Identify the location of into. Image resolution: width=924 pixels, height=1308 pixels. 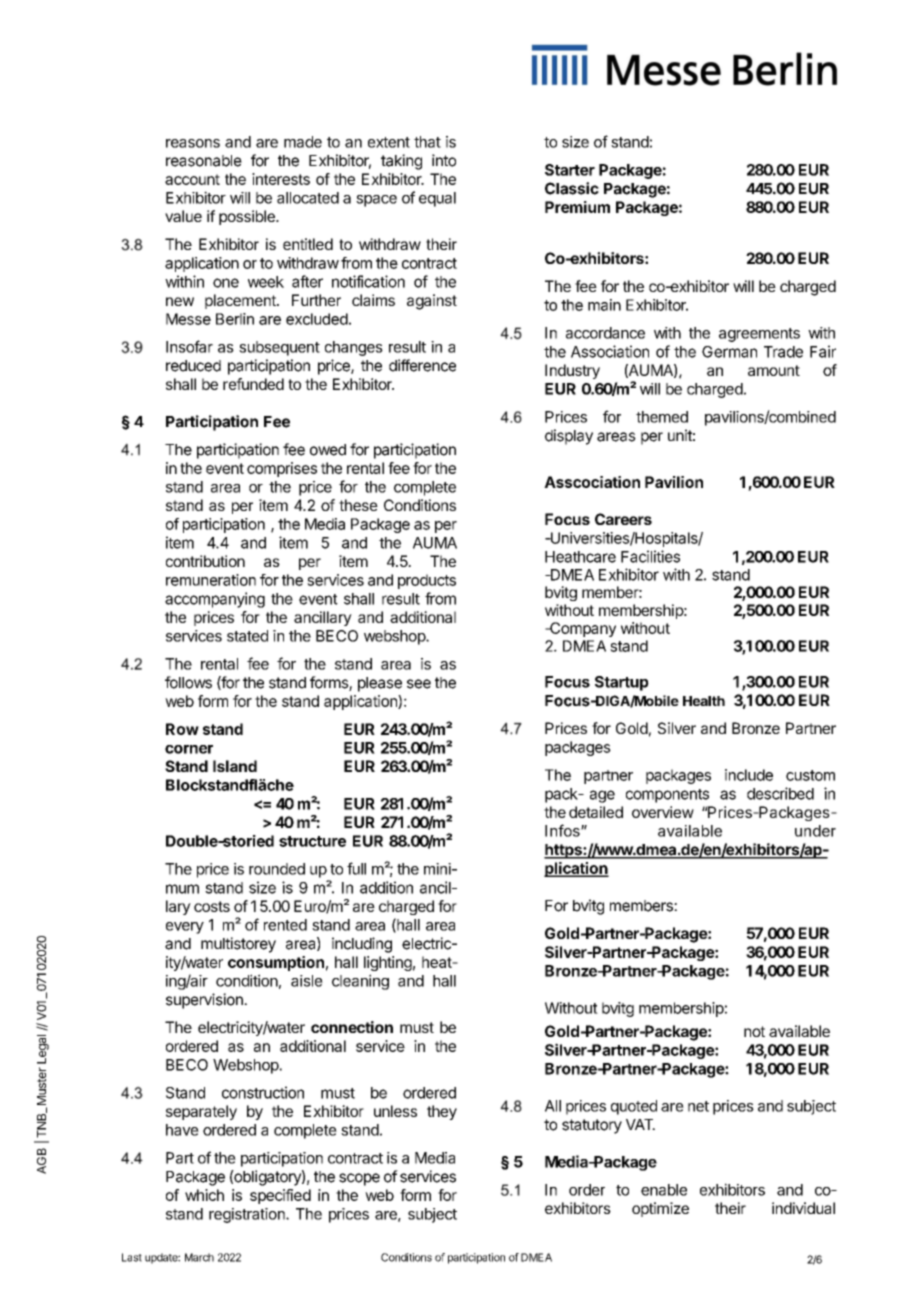
(444, 160).
